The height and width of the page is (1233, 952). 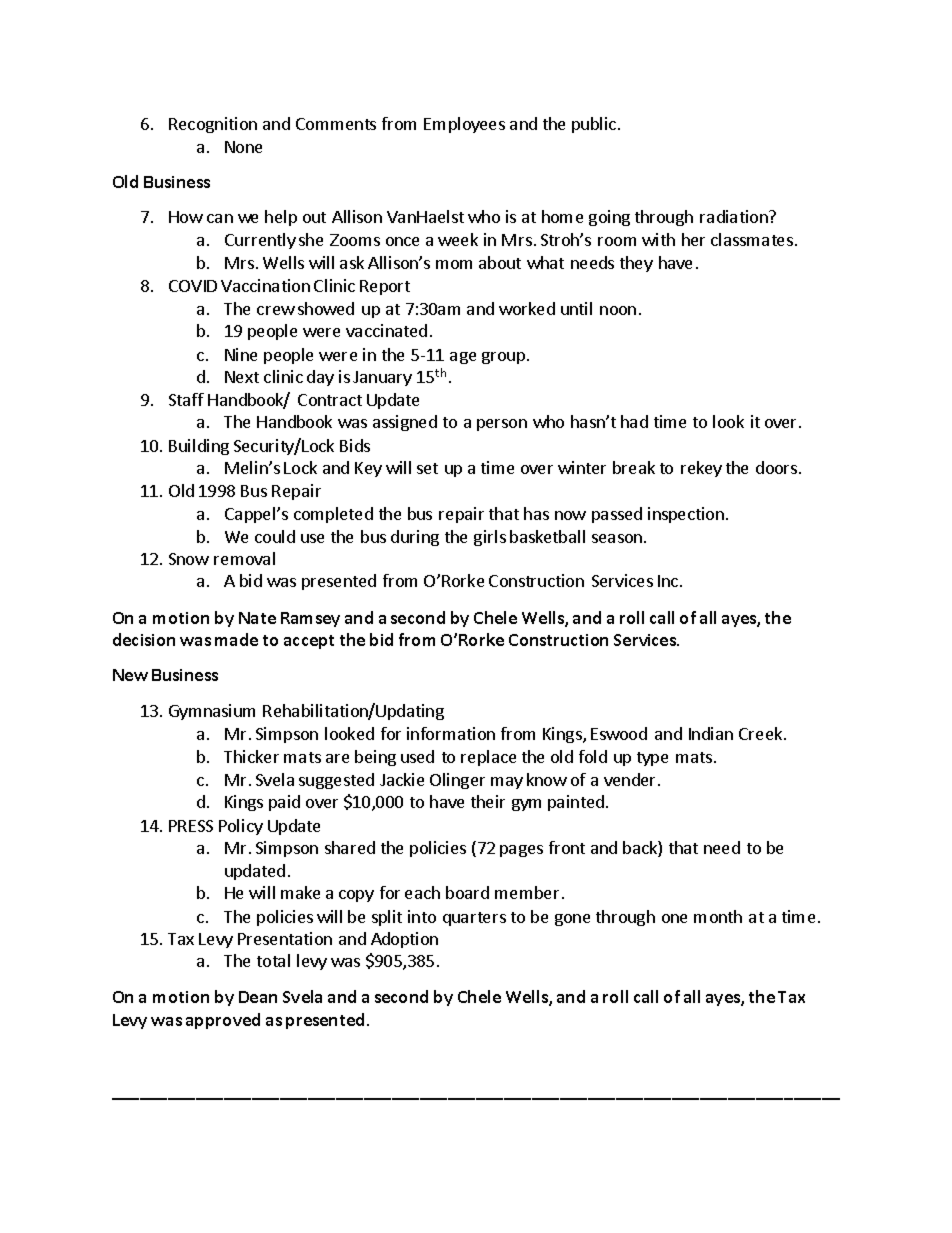 What do you see at coordinates (189, 559) in the page?
I see `Snow` at bounding box center [189, 559].
